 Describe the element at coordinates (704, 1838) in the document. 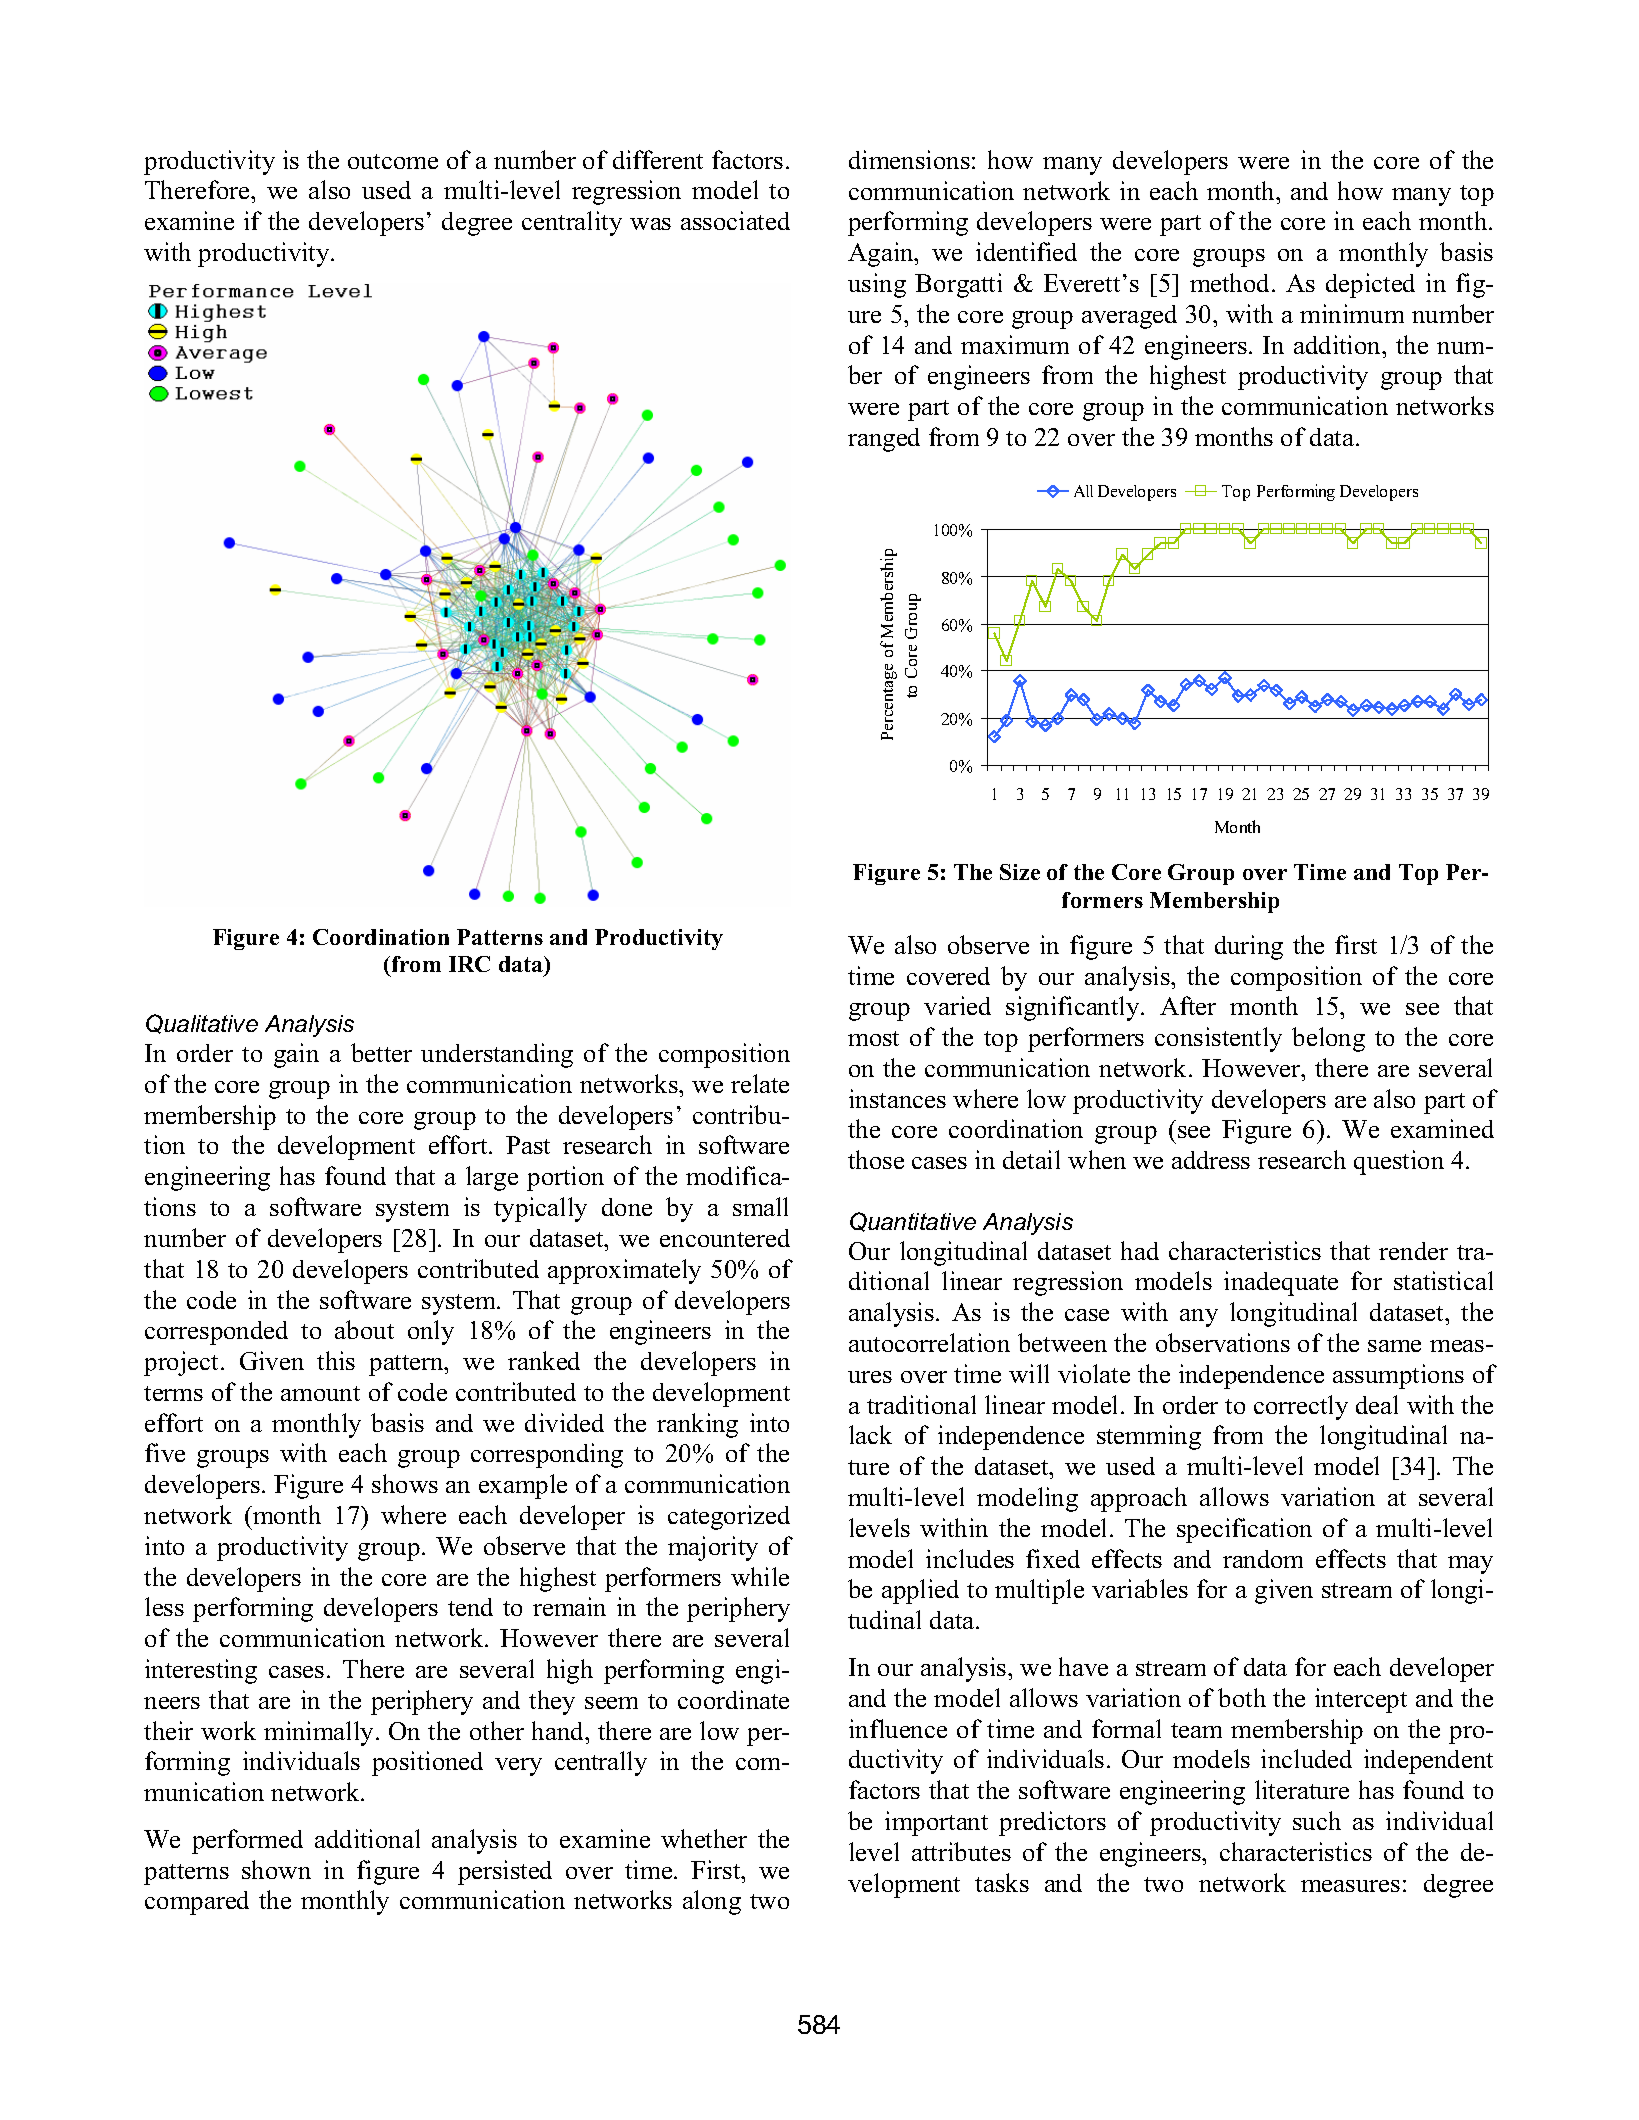

I see `whether` at that location.
